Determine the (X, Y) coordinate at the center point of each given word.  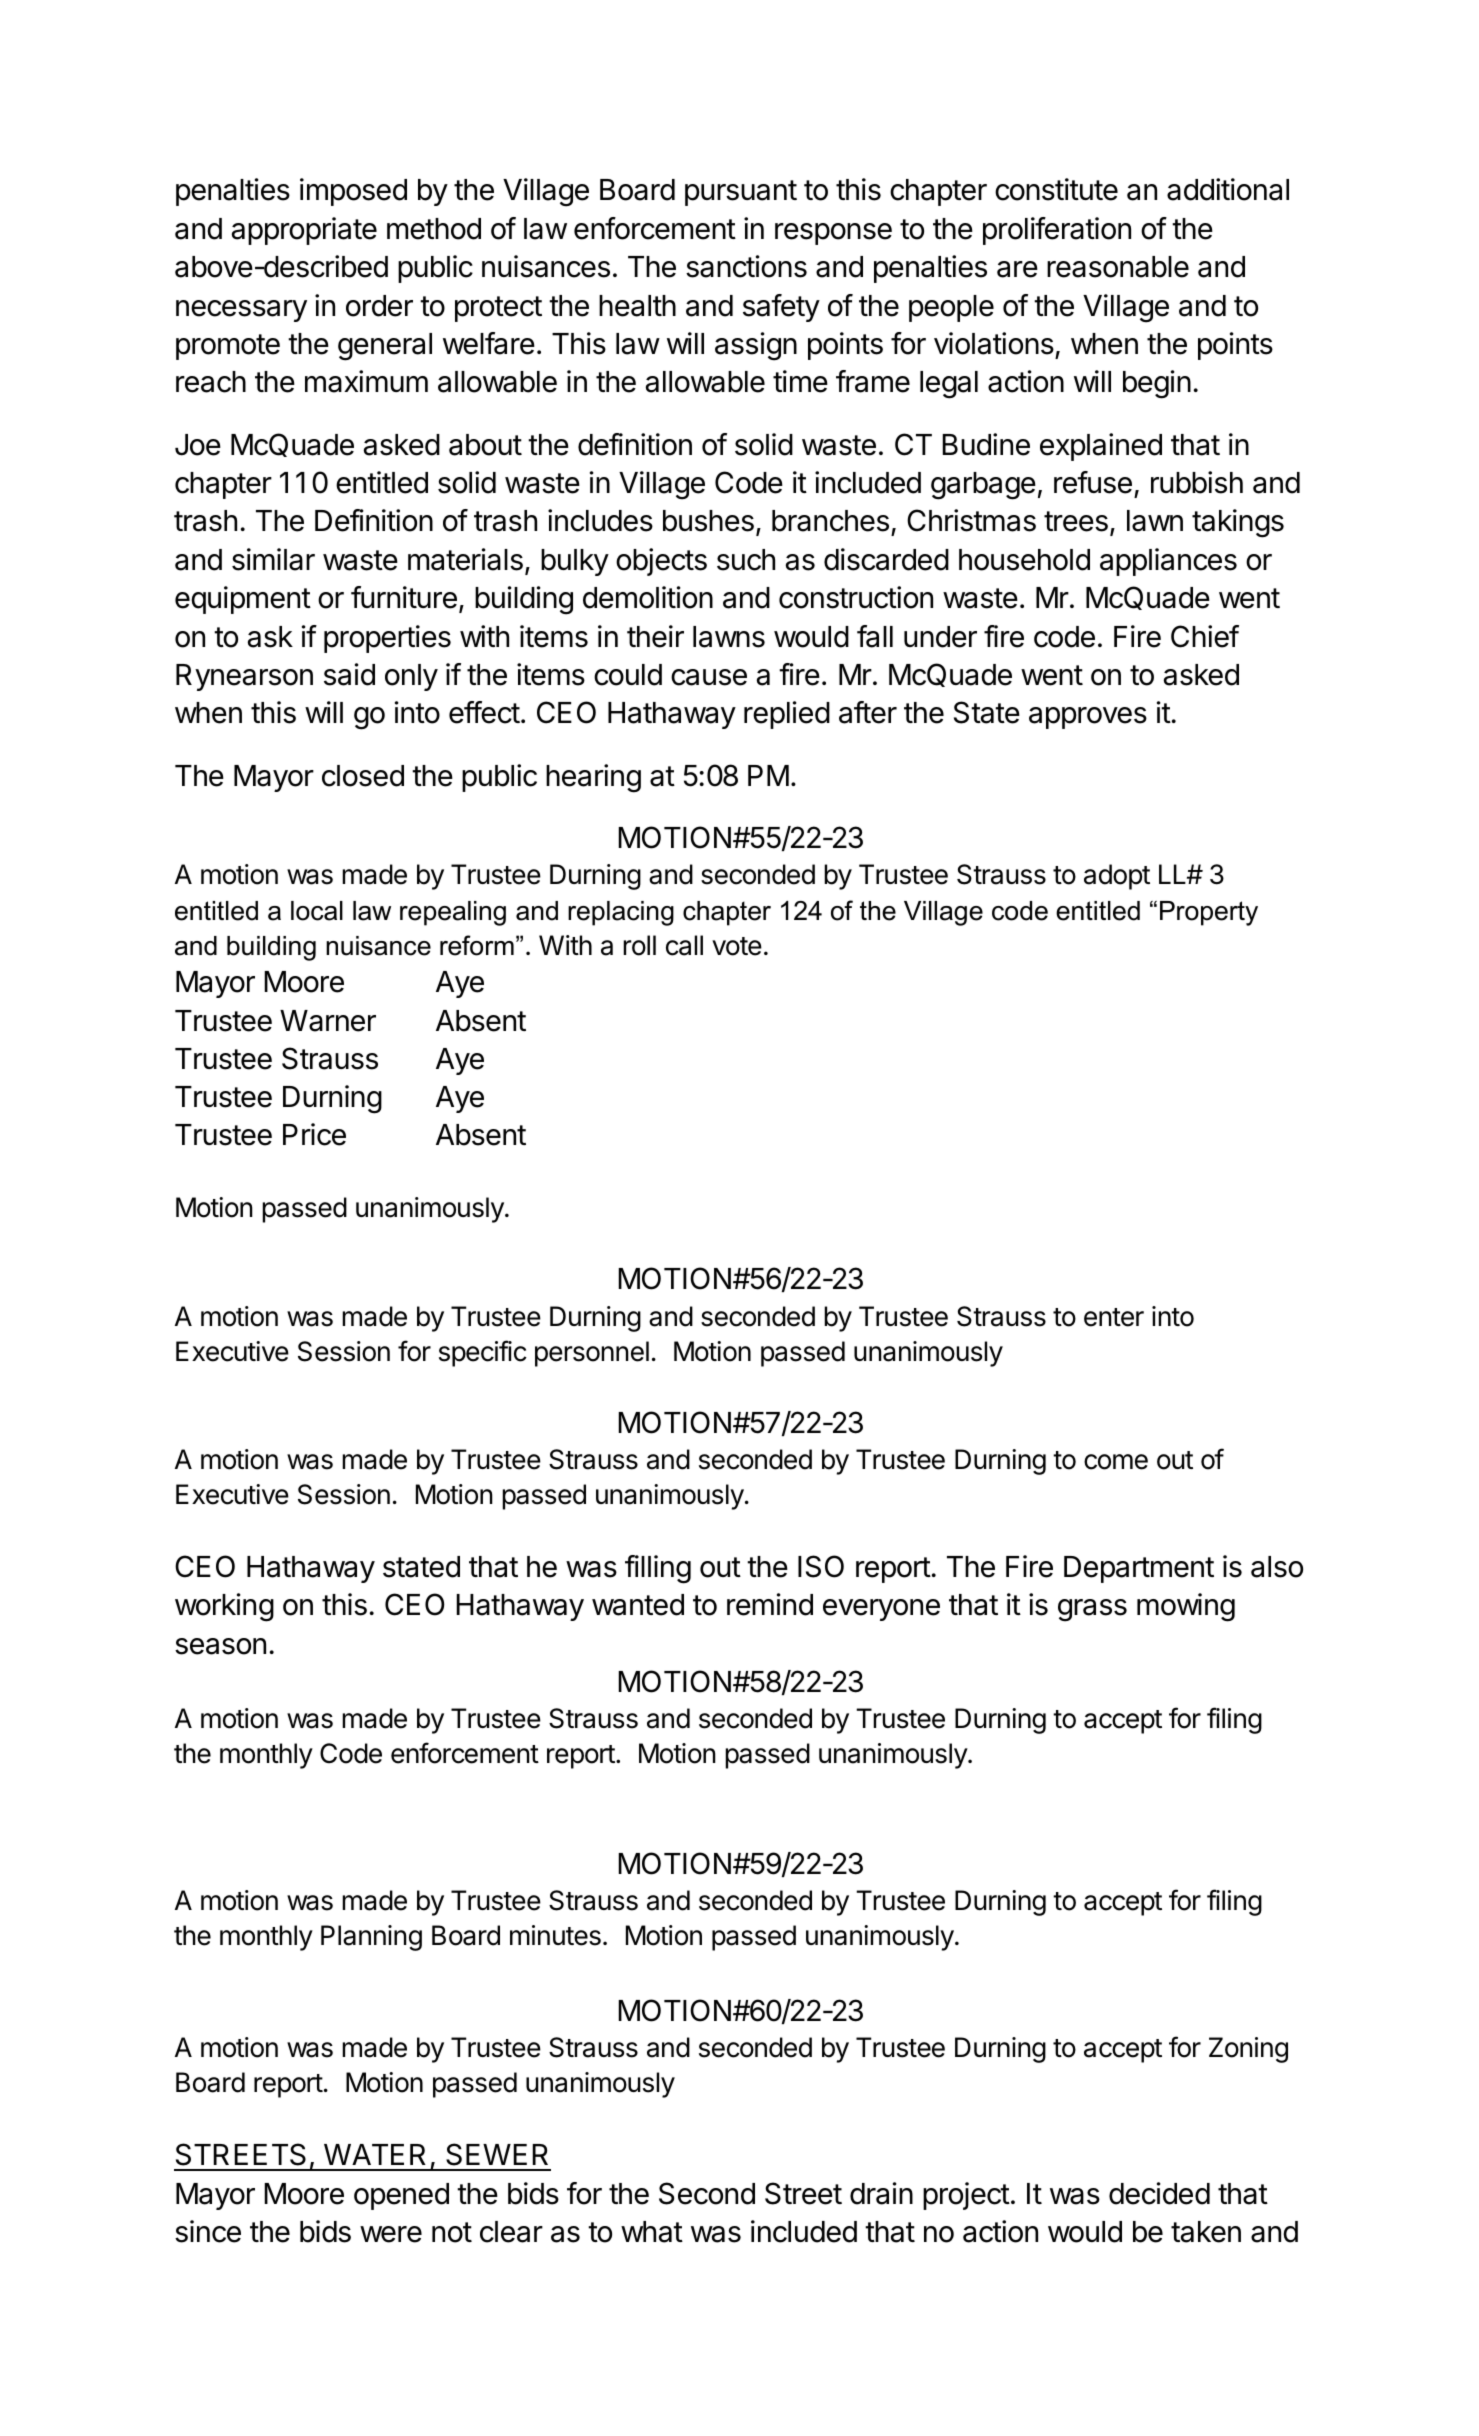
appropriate (304, 231)
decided (1159, 2193)
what (652, 2232)
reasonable (1118, 267)
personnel (592, 1354)
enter (1114, 1317)
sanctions (746, 266)
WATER (375, 2154)
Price (314, 1134)
